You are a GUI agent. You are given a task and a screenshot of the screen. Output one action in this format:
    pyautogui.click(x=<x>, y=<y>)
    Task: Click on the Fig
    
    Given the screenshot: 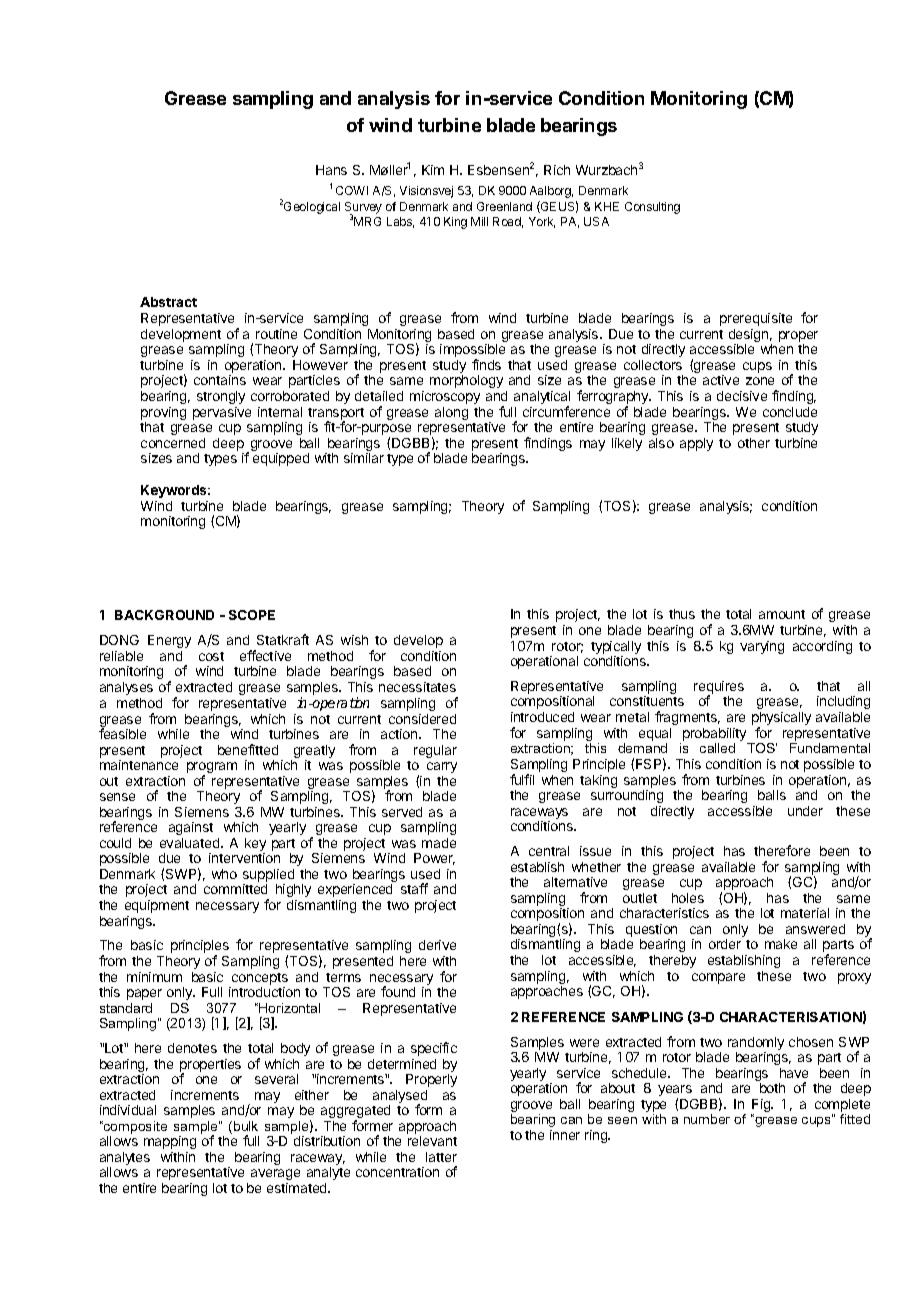 What is the action you would take?
    pyautogui.click(x=762, y=1107)
